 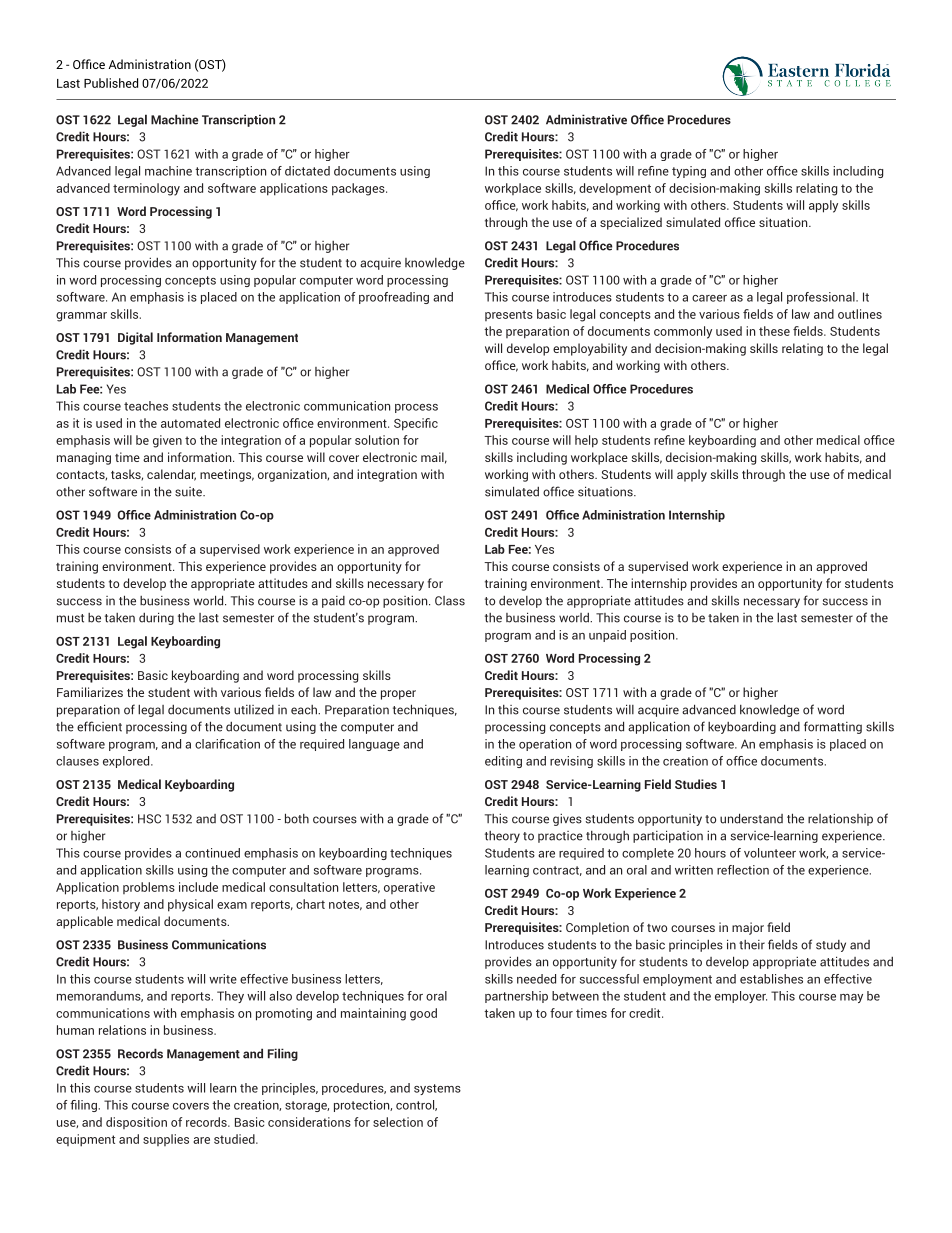 I want to click on systems, so click(x=437, y=1089).
